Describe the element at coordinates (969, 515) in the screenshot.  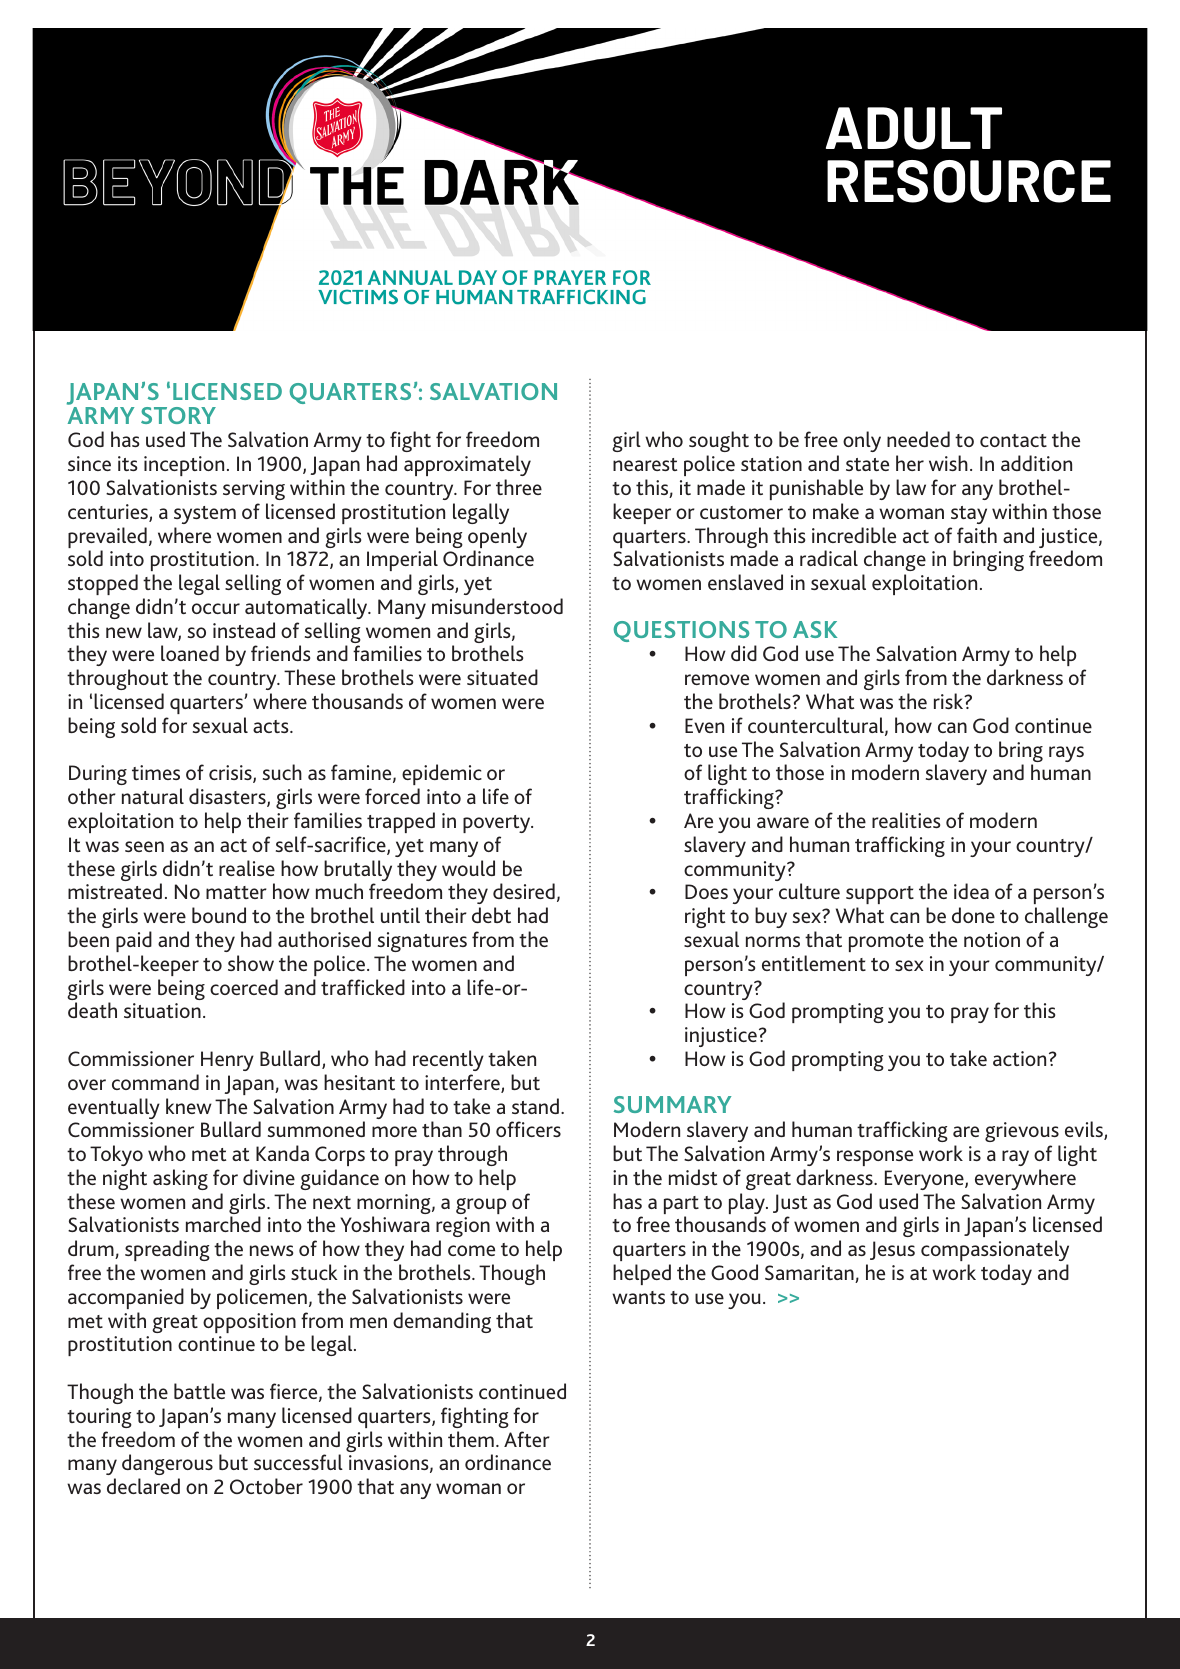
I see `stay` at that location.
